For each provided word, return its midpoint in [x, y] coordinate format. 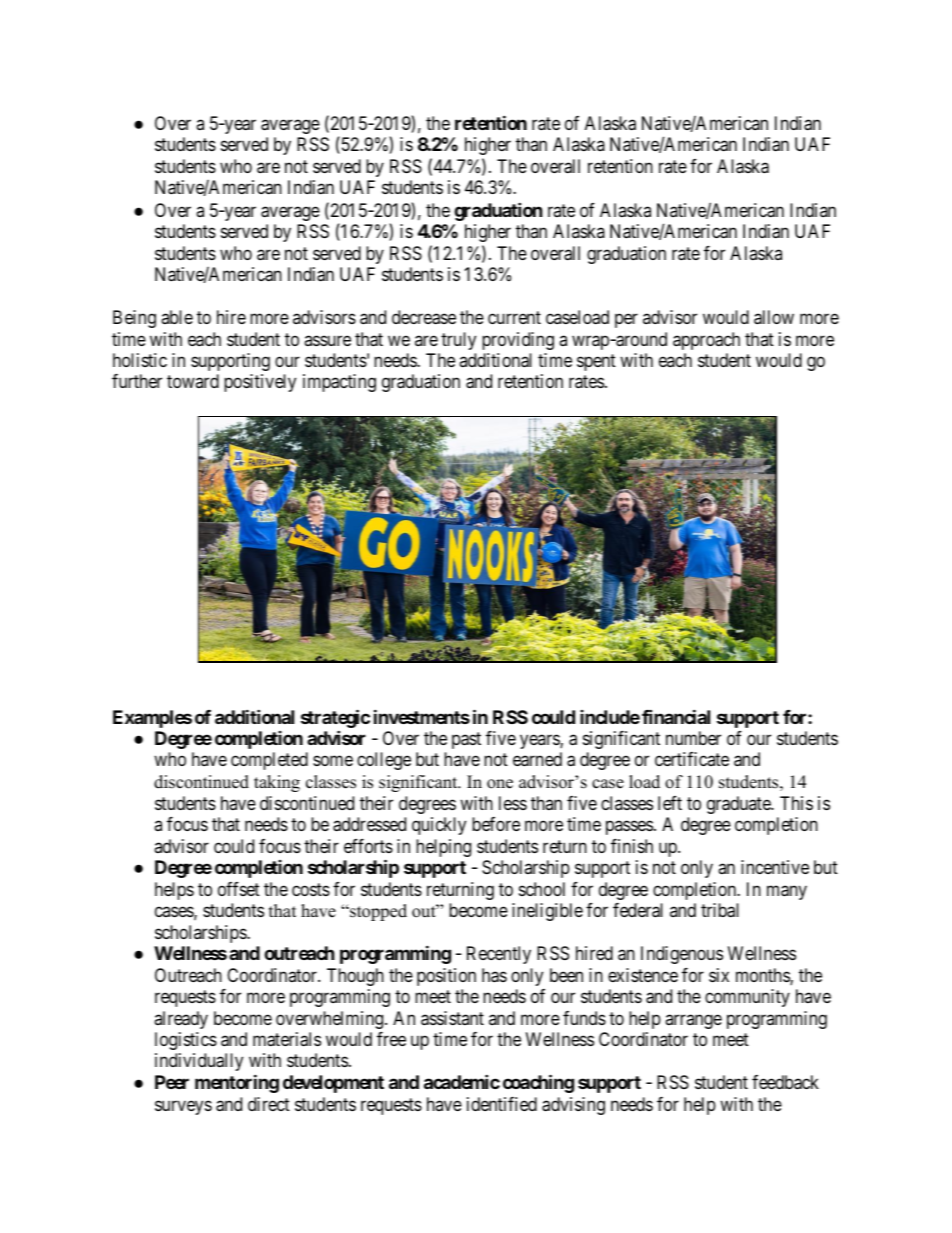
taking [277, 783]
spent [596, 362]
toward [193, 381]
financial [676, 716]
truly [458, 341]
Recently [499, 955]
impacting [339, 383]
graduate [739, 805]
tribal [720, 910]
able [177, 317]
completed [269, 761]
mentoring [237, 1083]
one [500, 784]
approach [706, 341]
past [466, 740]
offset [239, 889]
